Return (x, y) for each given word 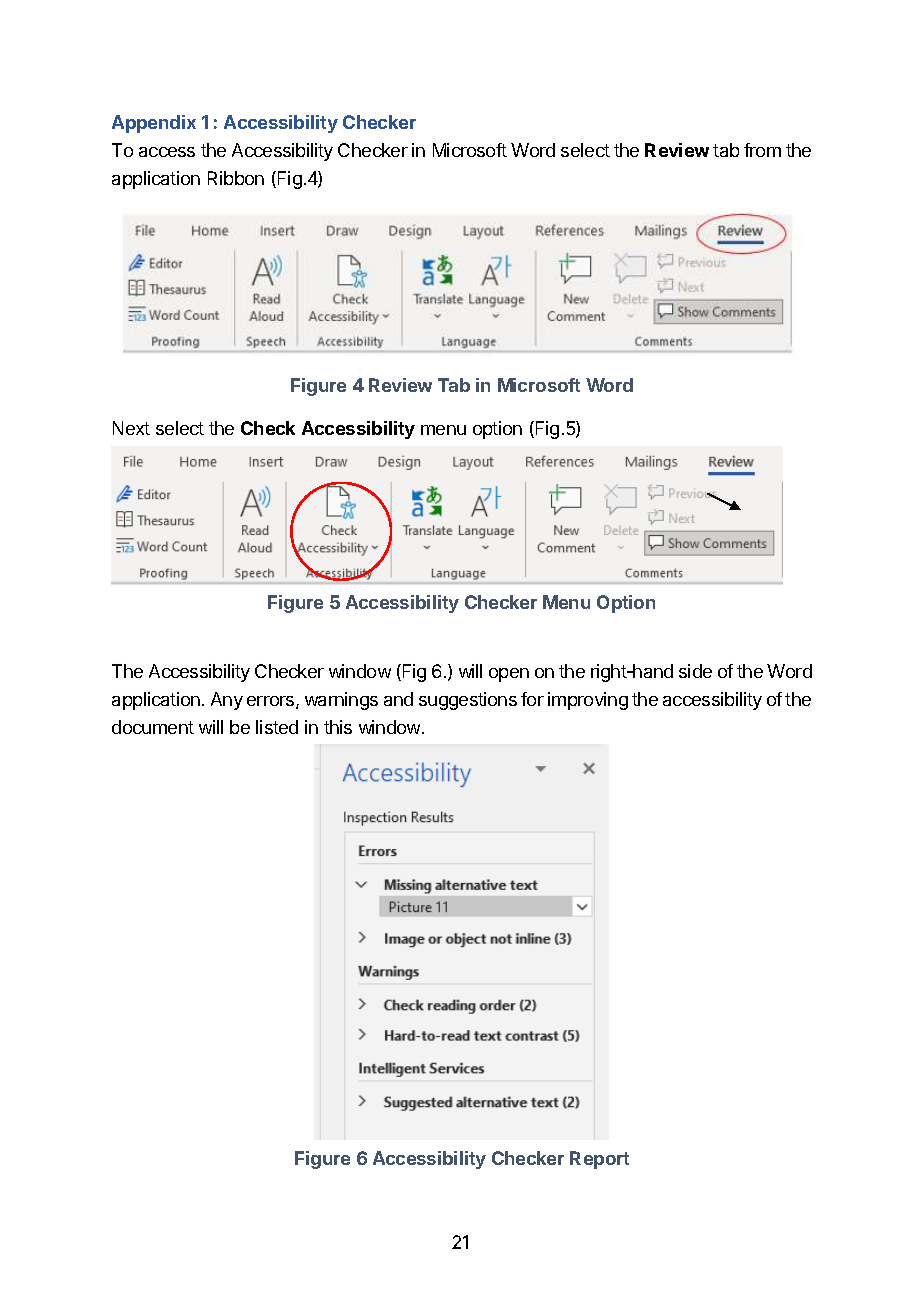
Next (131, 428)
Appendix (154, 124)
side (695, 671)
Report (599, 1160)
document (153, 727)
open (509, 675)
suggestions (468, 701)
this (338, 727)
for (532, 699)
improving (588, 701)
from (762, 150)
